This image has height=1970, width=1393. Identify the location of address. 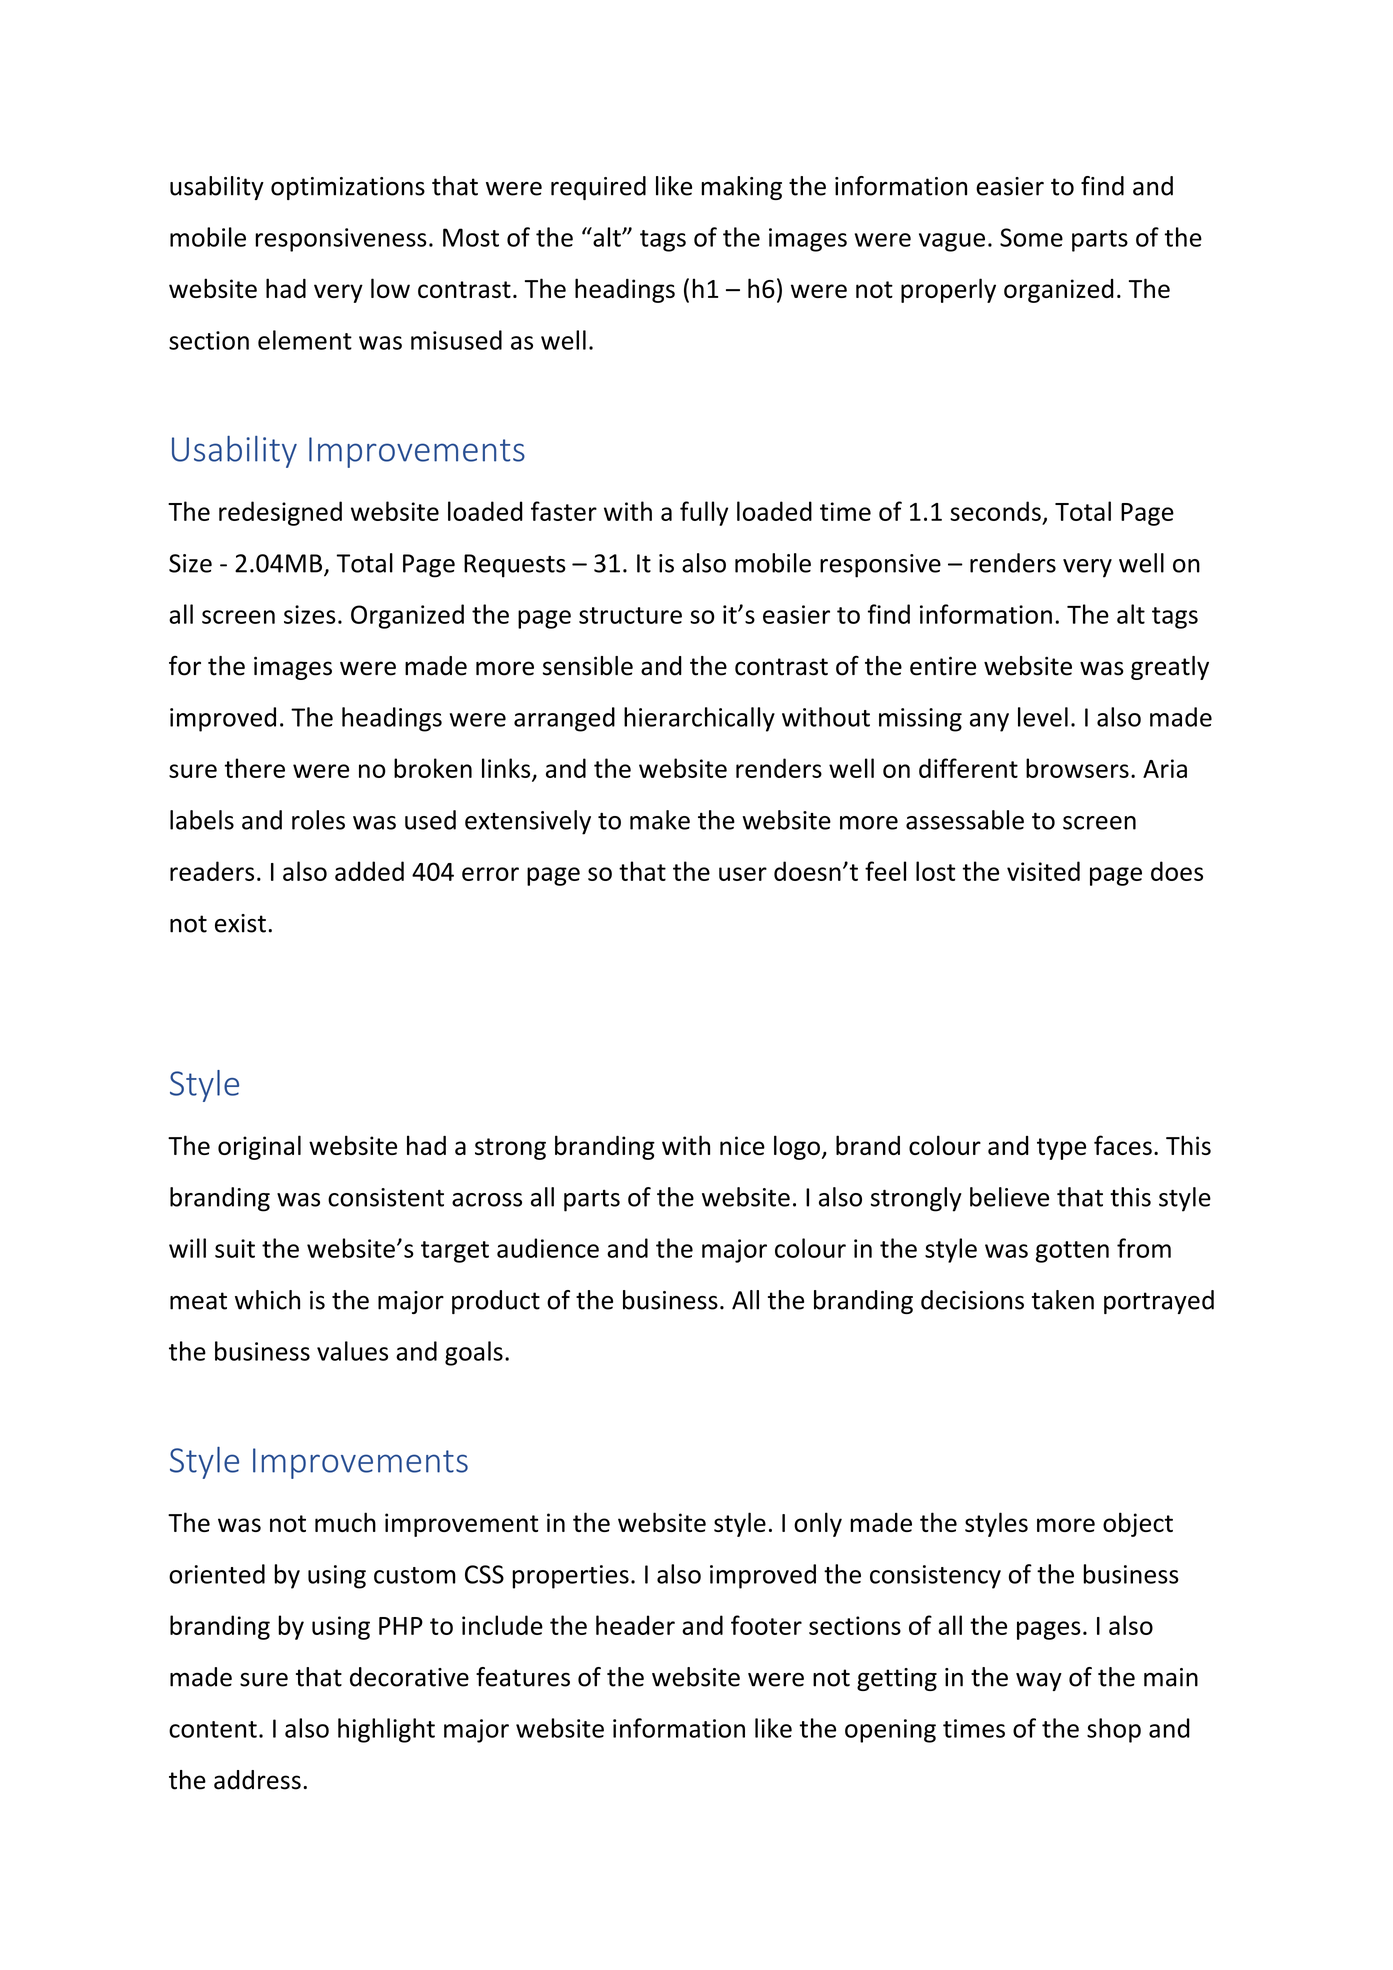
(257, 1780).
